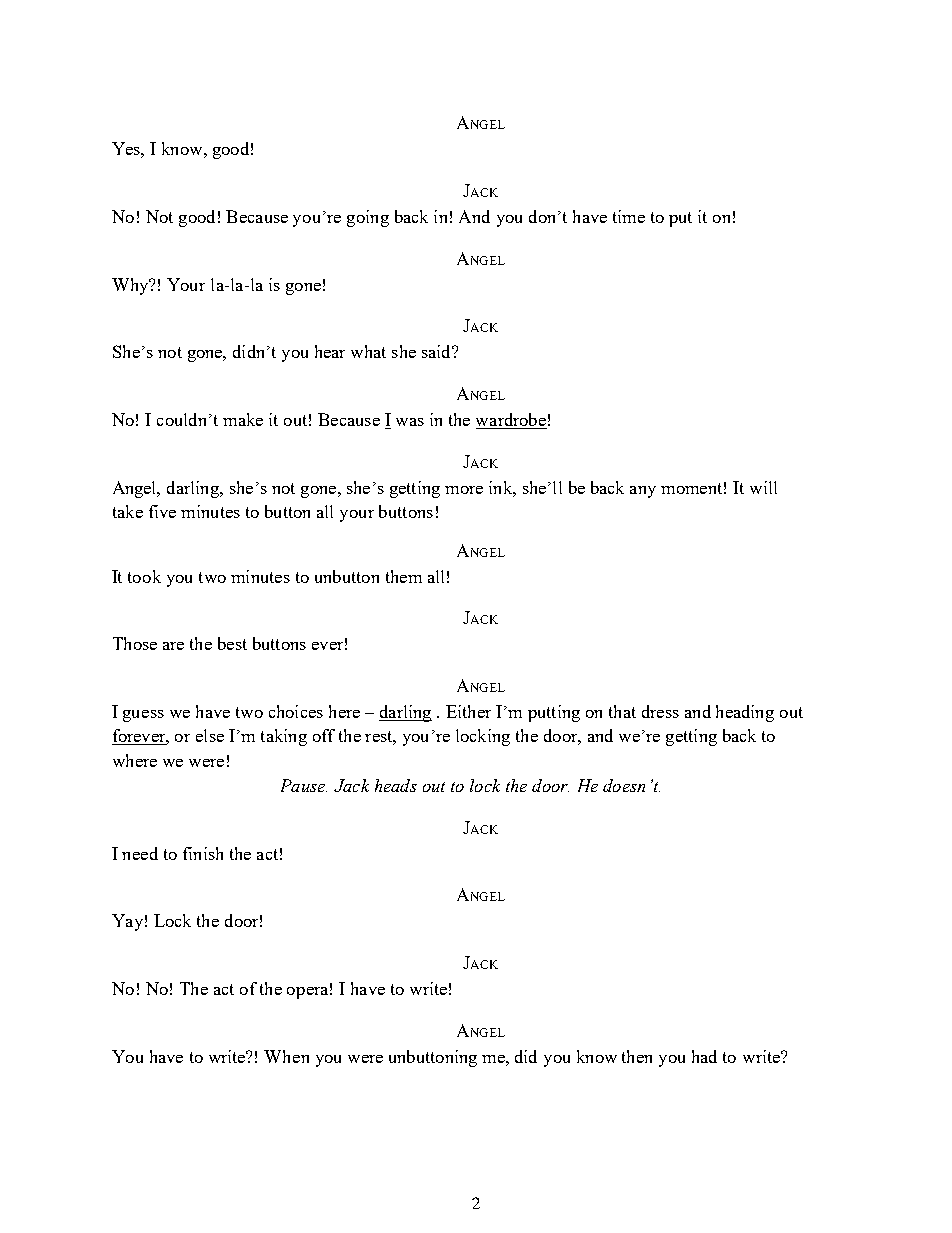 The width and height of the image is (952, 1233). I want to click on then, so click(637, 1056).
